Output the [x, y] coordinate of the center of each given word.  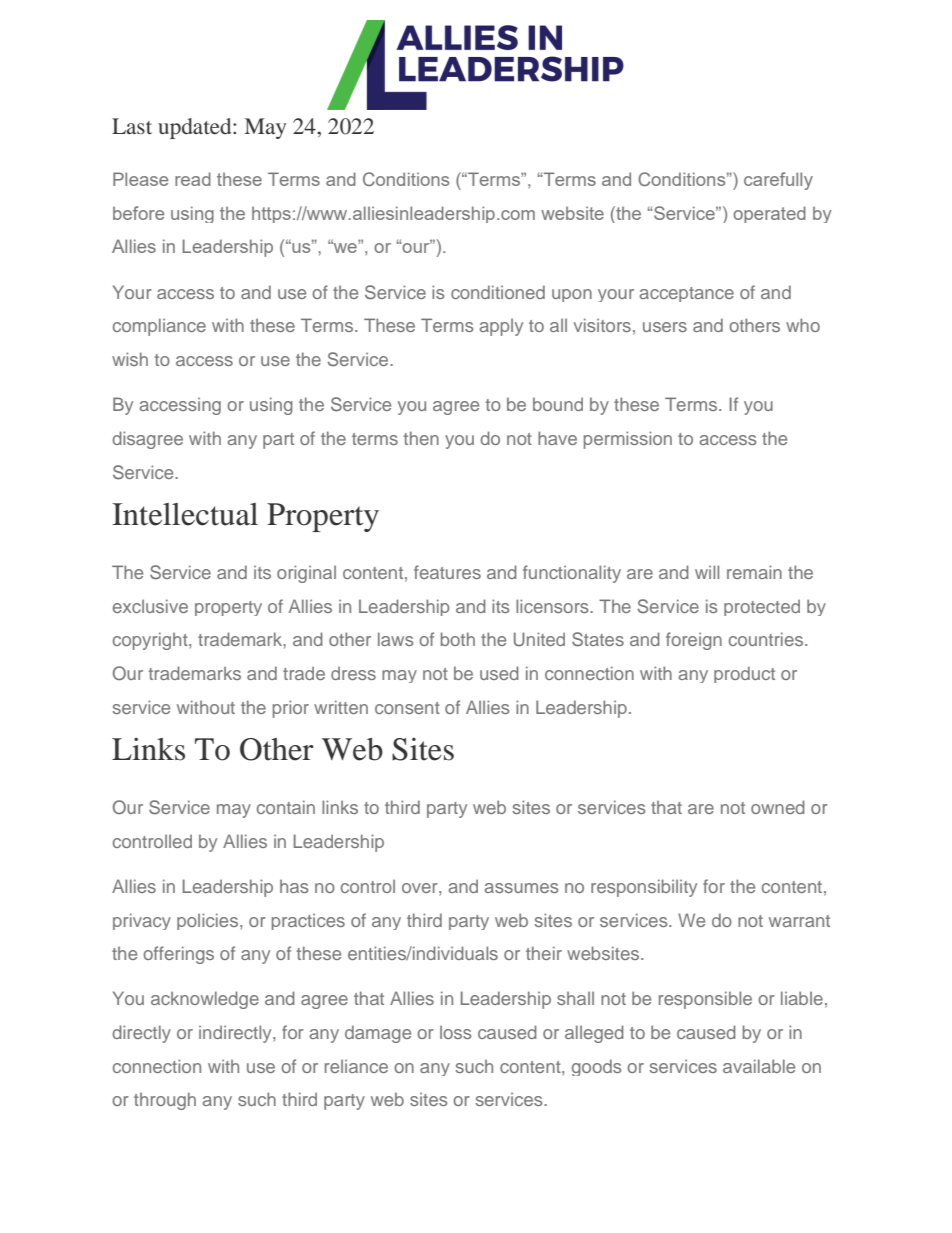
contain [286, 807]
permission [628, 440]
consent [407, 708]
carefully [778, 181]
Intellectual [185, 514]
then [421, 438]
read [193, 179]
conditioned [498, 292]
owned [778, 807]
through [165, 1101]
